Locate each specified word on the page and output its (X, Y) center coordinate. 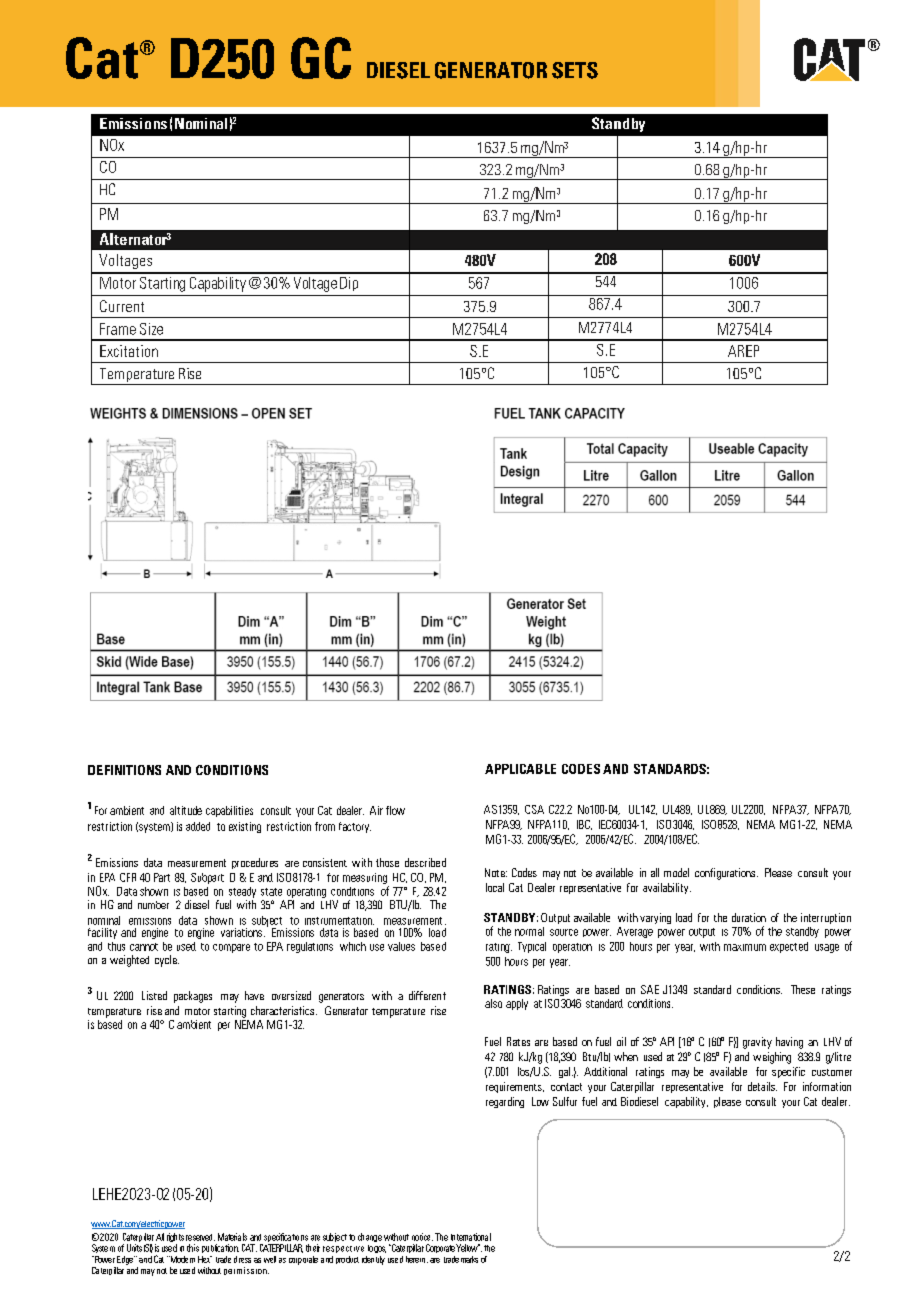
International (471, 1237)
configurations (725, 874)
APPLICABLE (520, 769)
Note (496, 872)
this (193, 1248)
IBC (584, 825)
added (198, 826)
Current (122, 306)
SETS (575, 70)
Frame (118, 329)
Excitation (129, 351)
